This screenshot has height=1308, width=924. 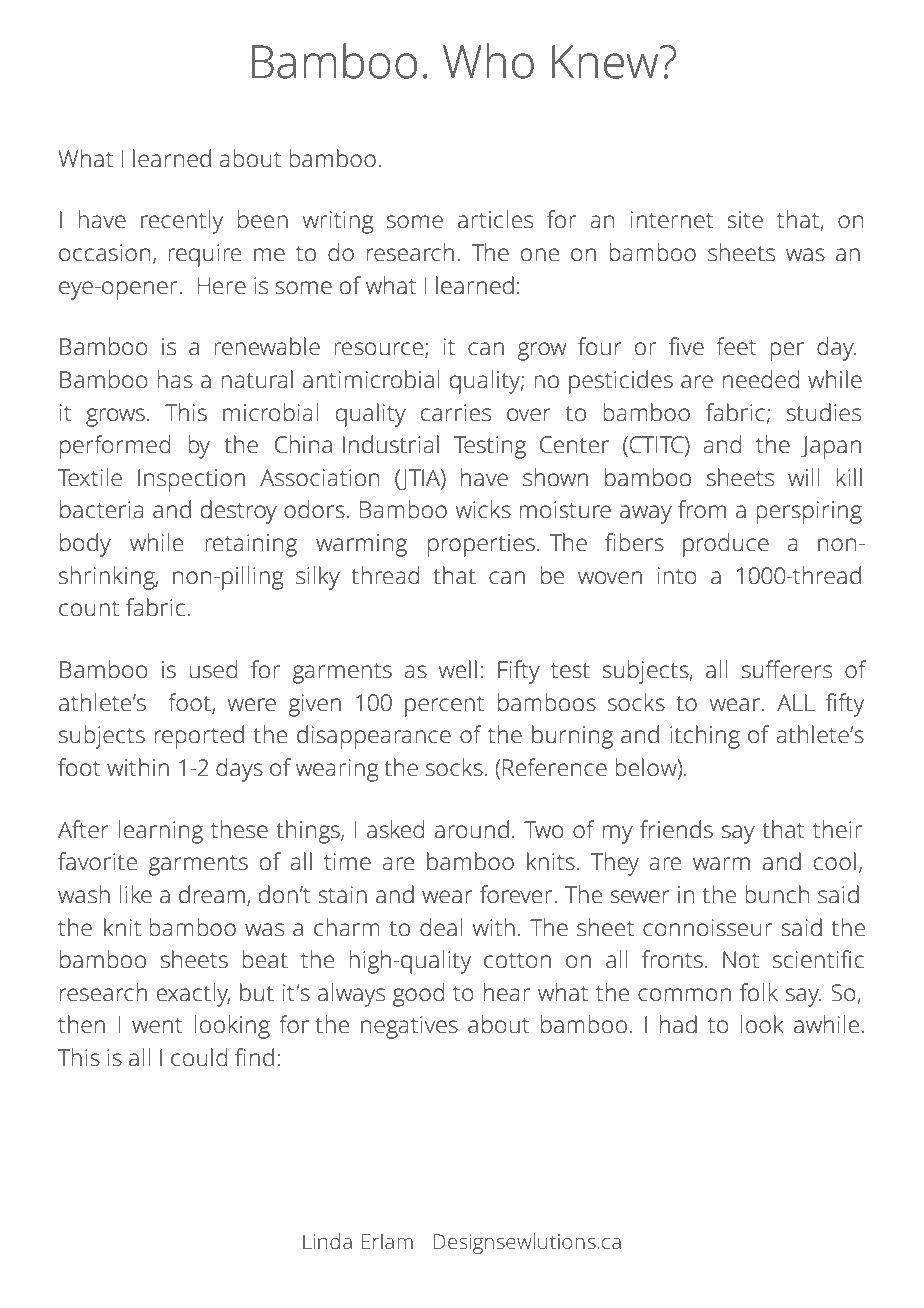 What do you see at coordinates (472, 829) in the screenshot?
I see `around` at bounding box center [472, 829].
